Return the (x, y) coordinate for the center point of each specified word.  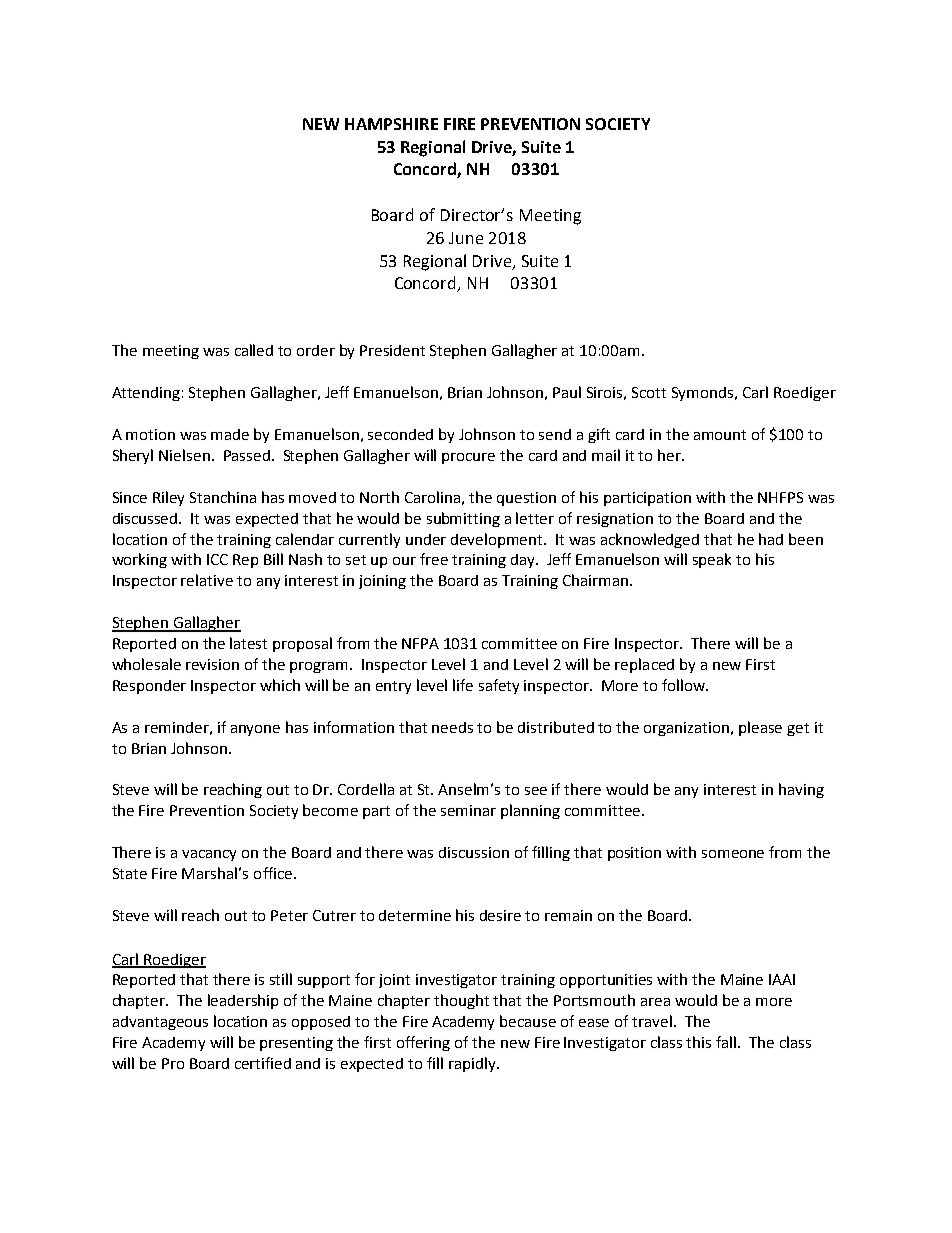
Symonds (704, 394)
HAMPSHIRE (391, 124)
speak (712, 560)
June (466, 238)
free (434, 559)
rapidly (473, 1064)
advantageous (160, 1023)
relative (207, 580)
